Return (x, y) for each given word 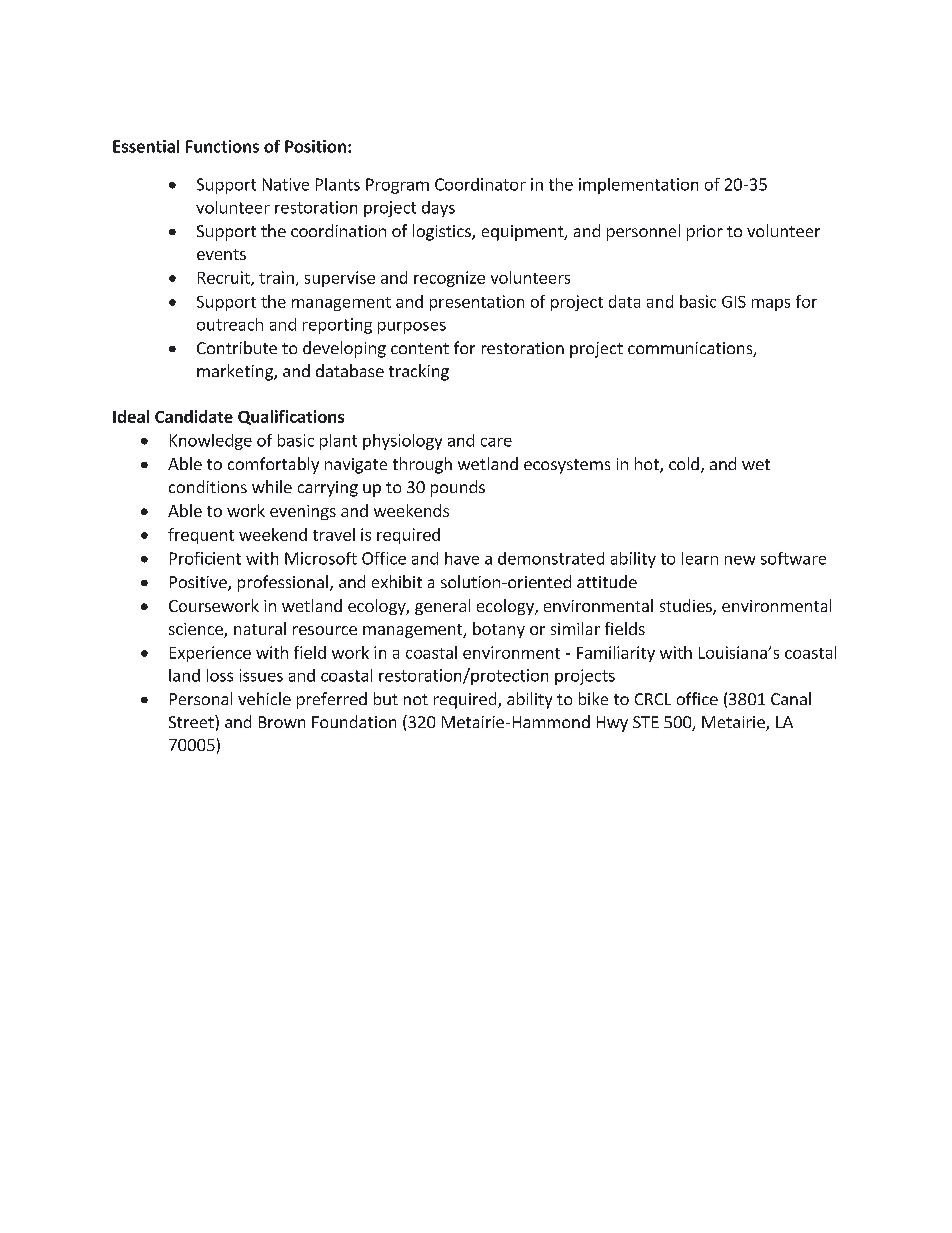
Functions (222, 146)
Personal (201, 698)
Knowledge (211, 442)
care (496, 442)
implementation (638, 186)
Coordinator (480, 184)
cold (684, 463)
